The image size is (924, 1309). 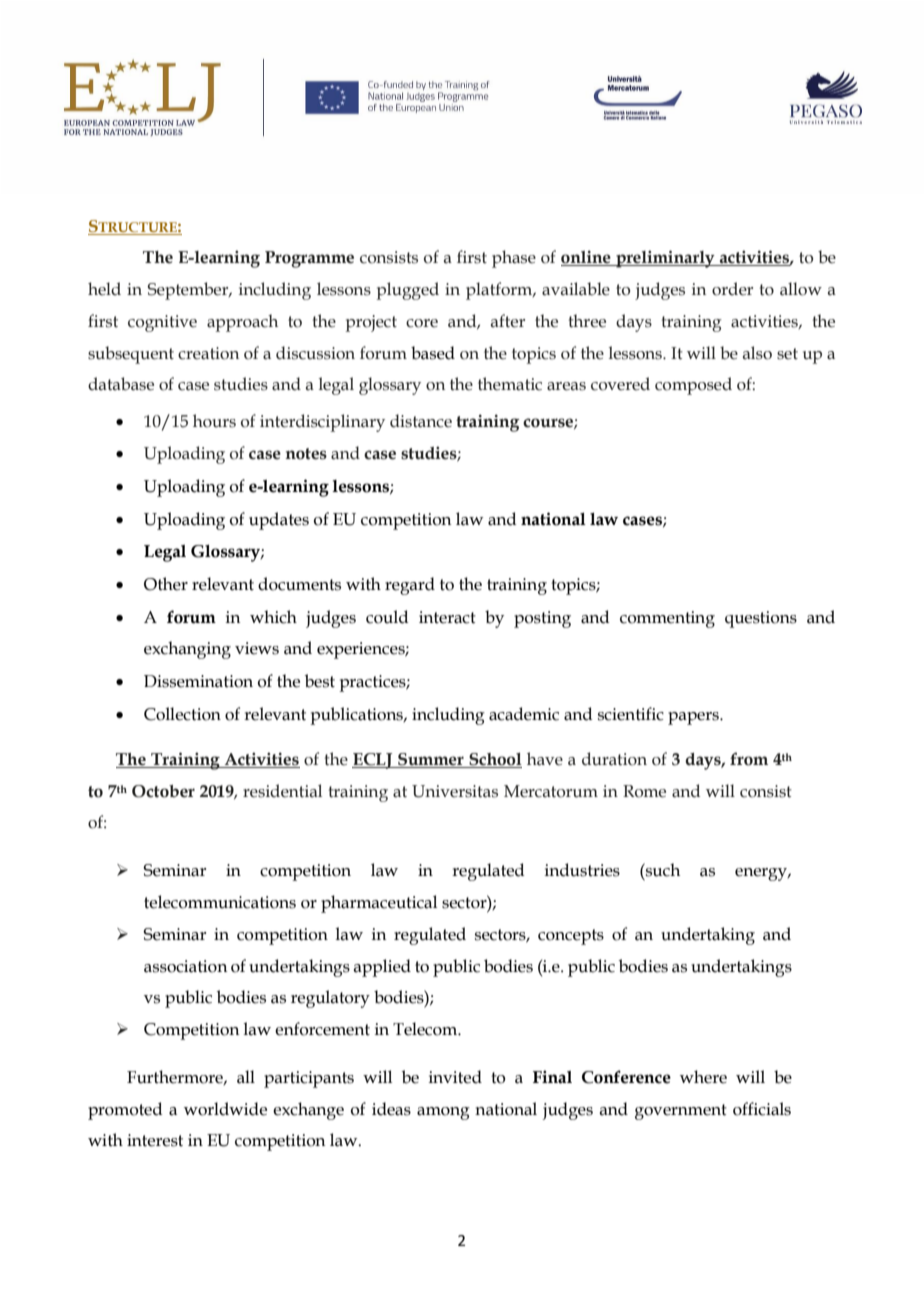 What do you see at coordinates (443, 1113) in the screenshot?
I see `among` at bounding box center [443, 1113].
